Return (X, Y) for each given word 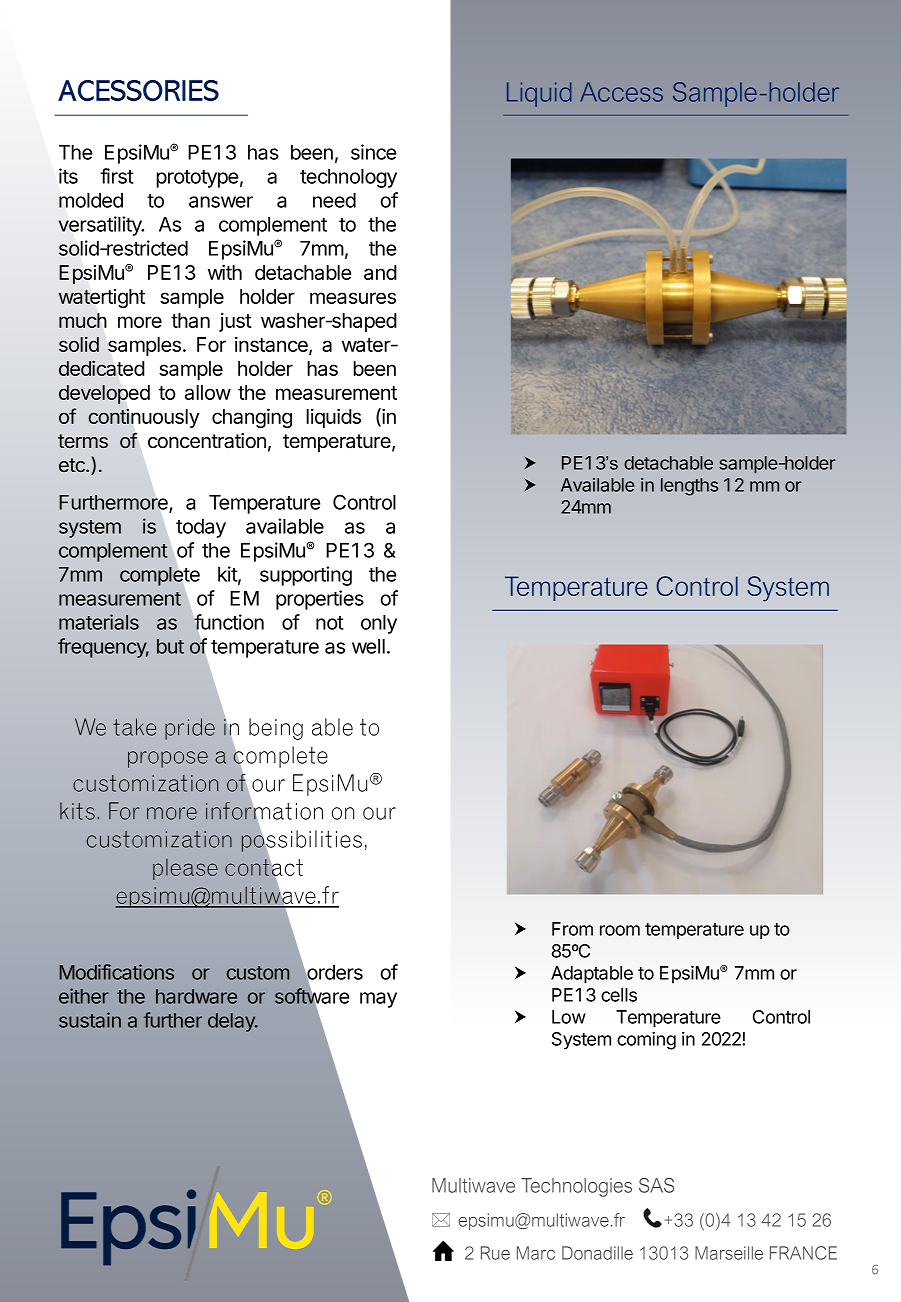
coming (646, 1040)
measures (353, 298)
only (379, 624)
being (276, 729)
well (368, 646)
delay (232, 1022)
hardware (196, 996)
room (620, 930)
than (190, 320)
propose (168, 759)
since (373, 152)
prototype (197, 179)
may (378, 1000)
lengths (689, 487)
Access (621, 92)
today (201, 528)
